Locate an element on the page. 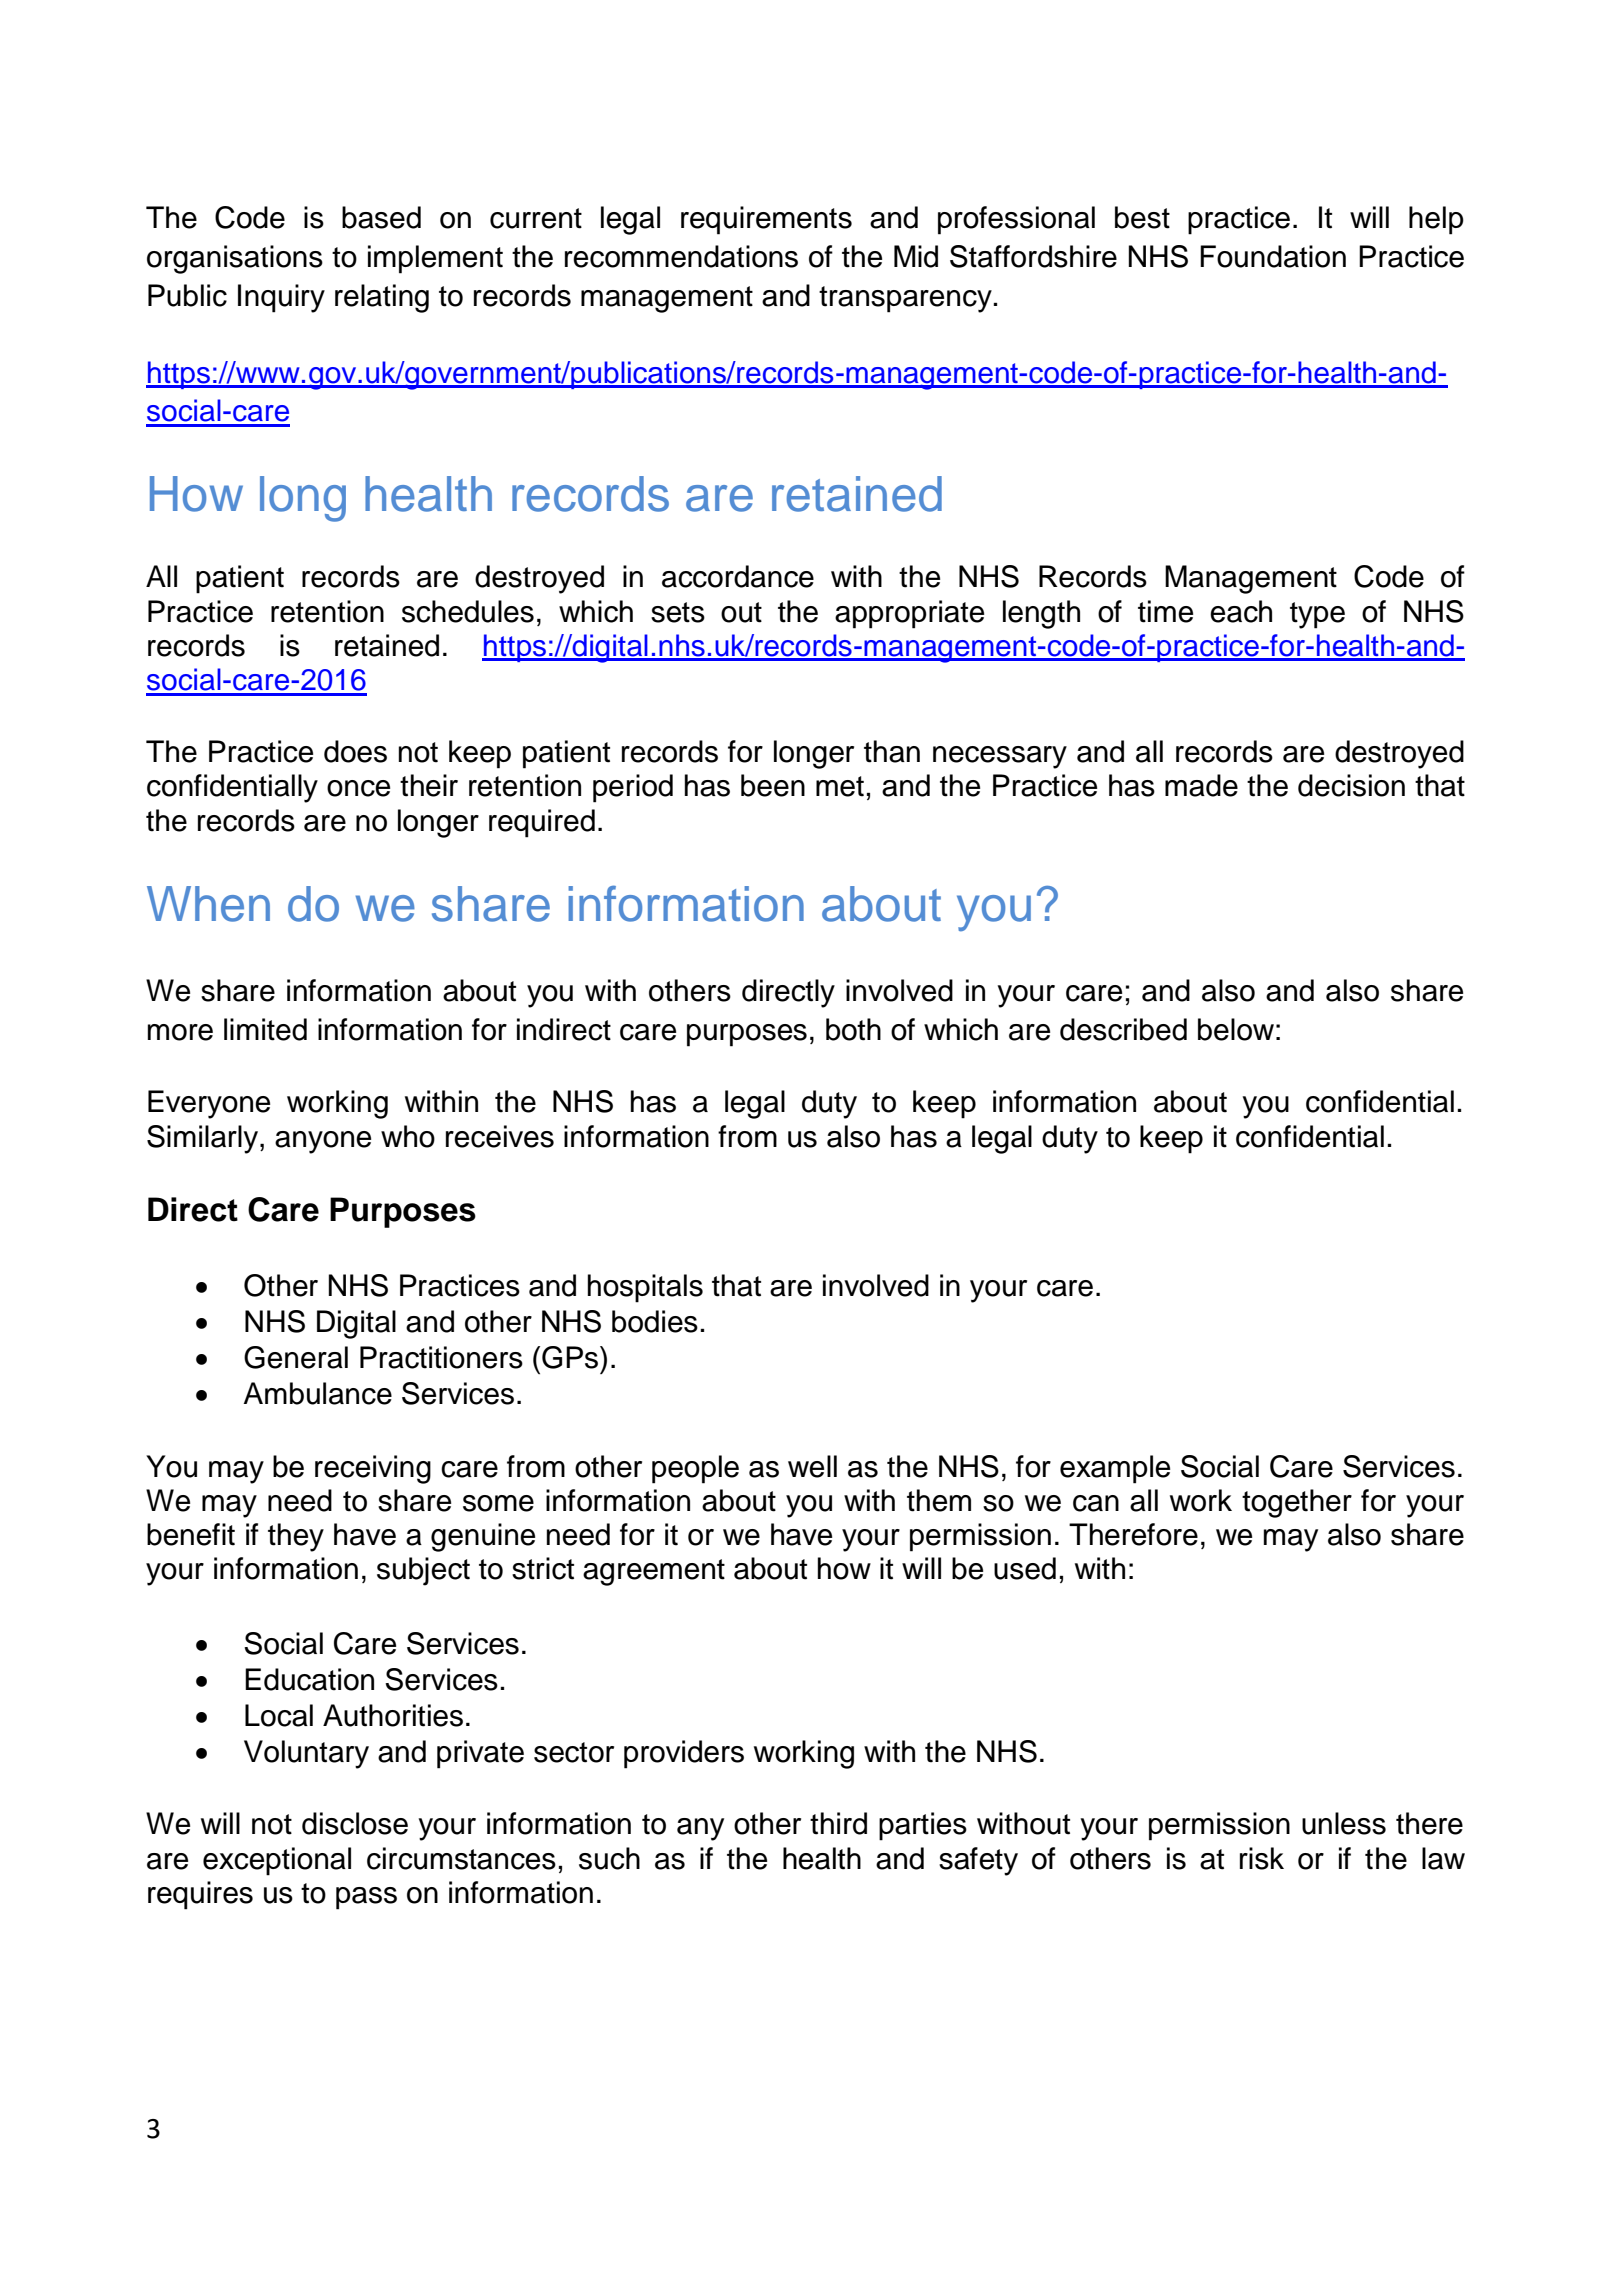  relating is located at coordinates (382, 298).
